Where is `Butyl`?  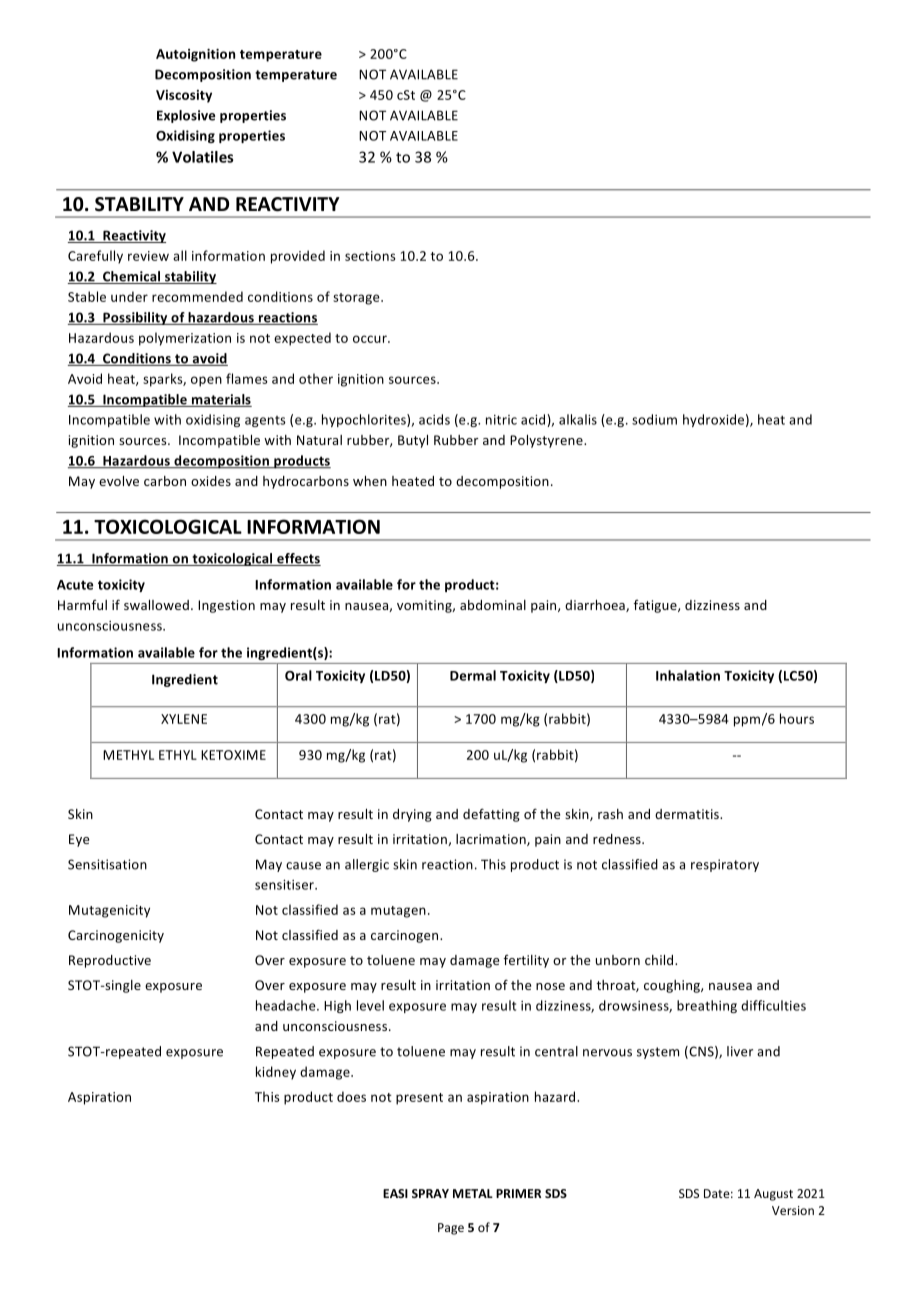
Butyl is located at coordinates (413, 441).
